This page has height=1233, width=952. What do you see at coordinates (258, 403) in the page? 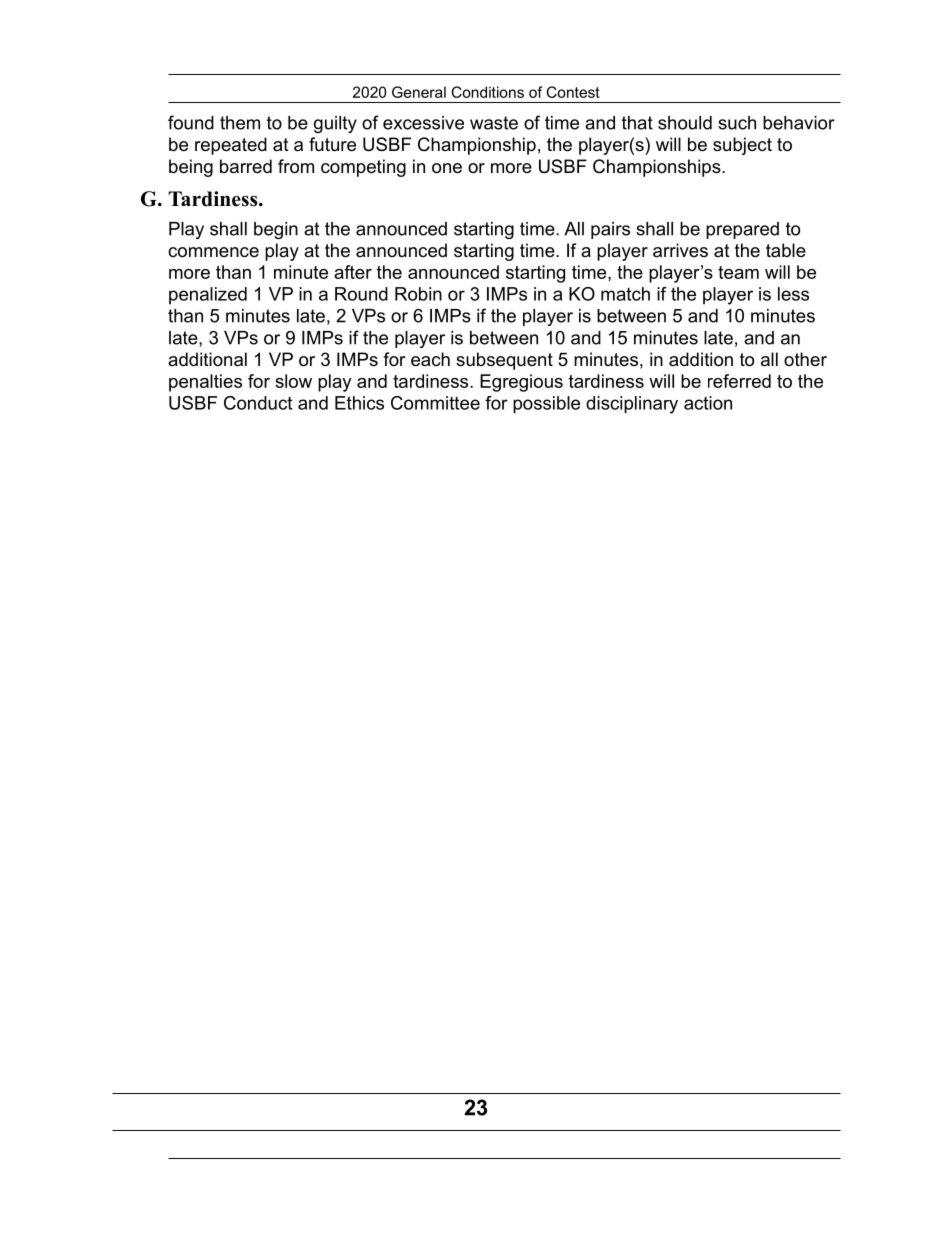
I see `Conduct` at bounding box center [258, 403].
